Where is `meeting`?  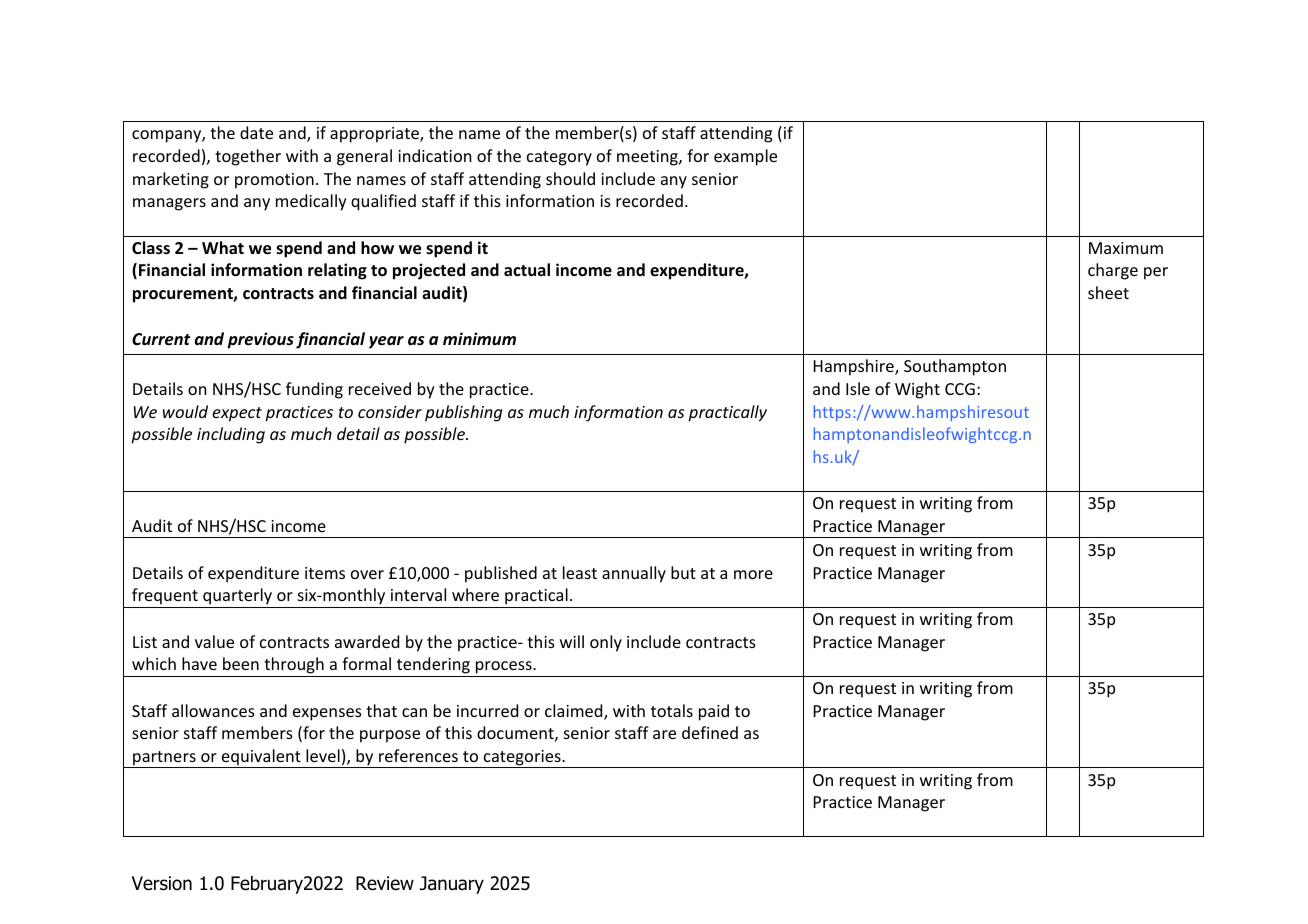
meeting is located at coordinates (648, 158).
